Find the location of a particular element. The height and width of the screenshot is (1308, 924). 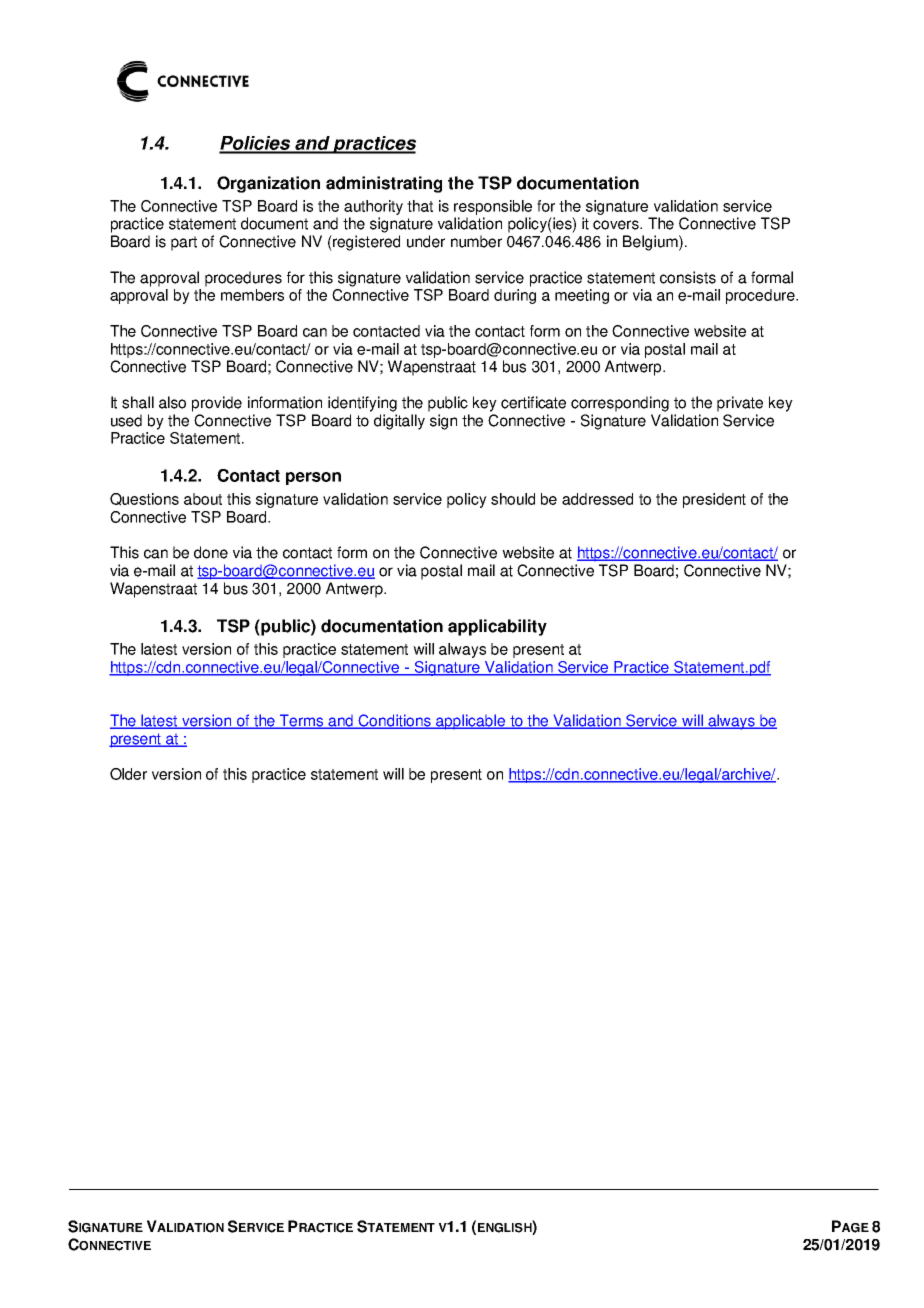

during is located at coordinates (515, 296).
